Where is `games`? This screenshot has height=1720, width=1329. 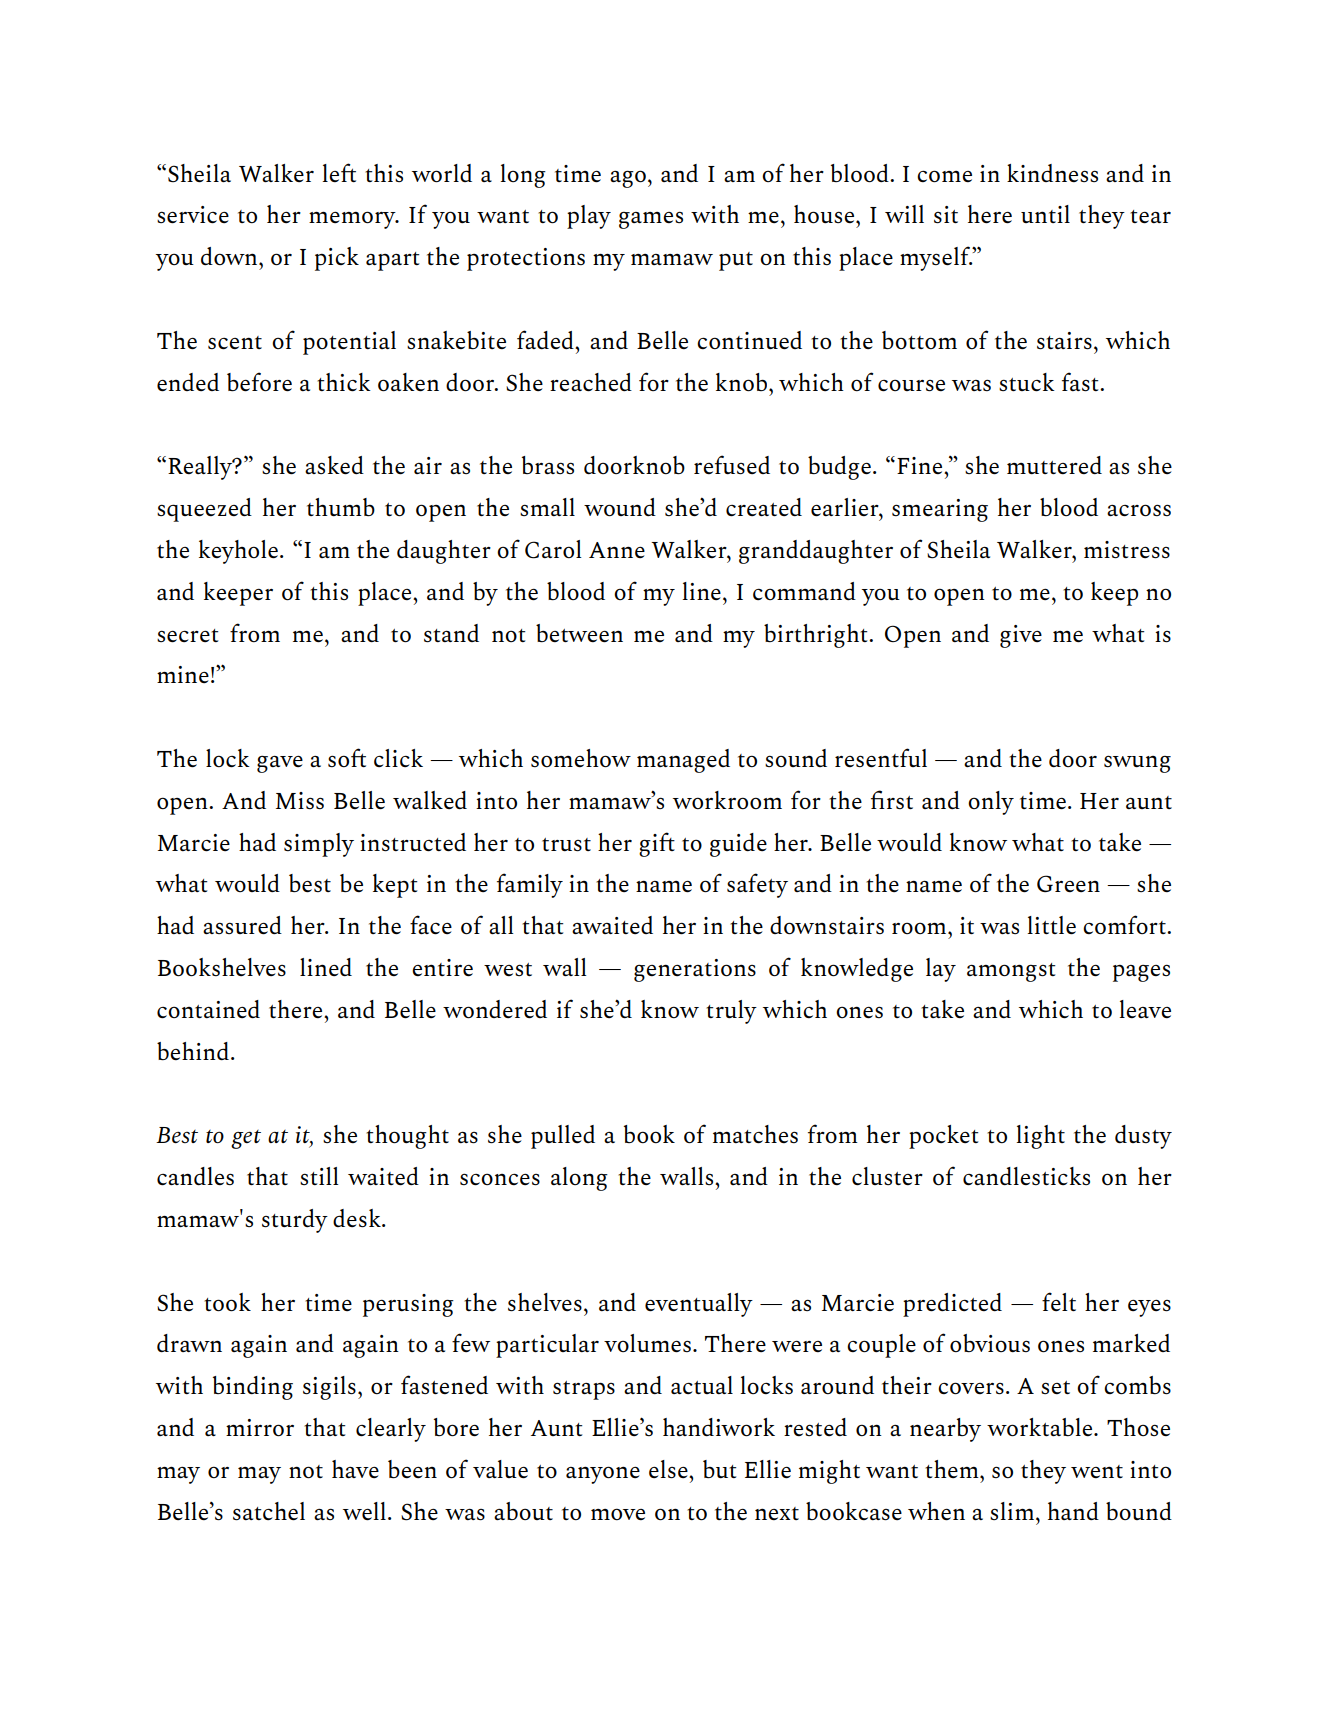 games is located at coordinates (651, 220).
